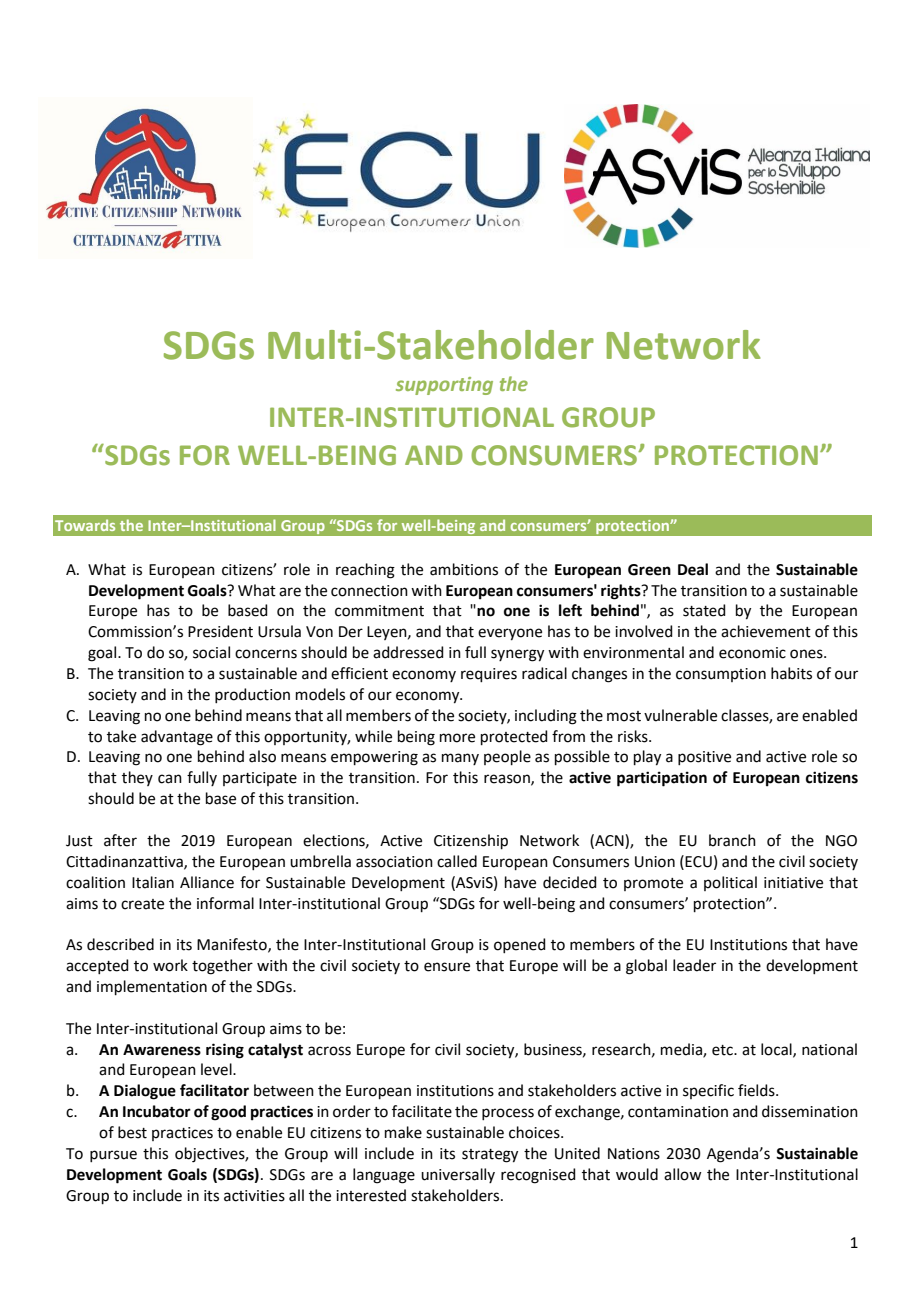 Image resolution: width=924 pixels, height=1308 pixels. Describe the element at coordinates (752, 653) in the screenshot. I see `economic` at that location.
